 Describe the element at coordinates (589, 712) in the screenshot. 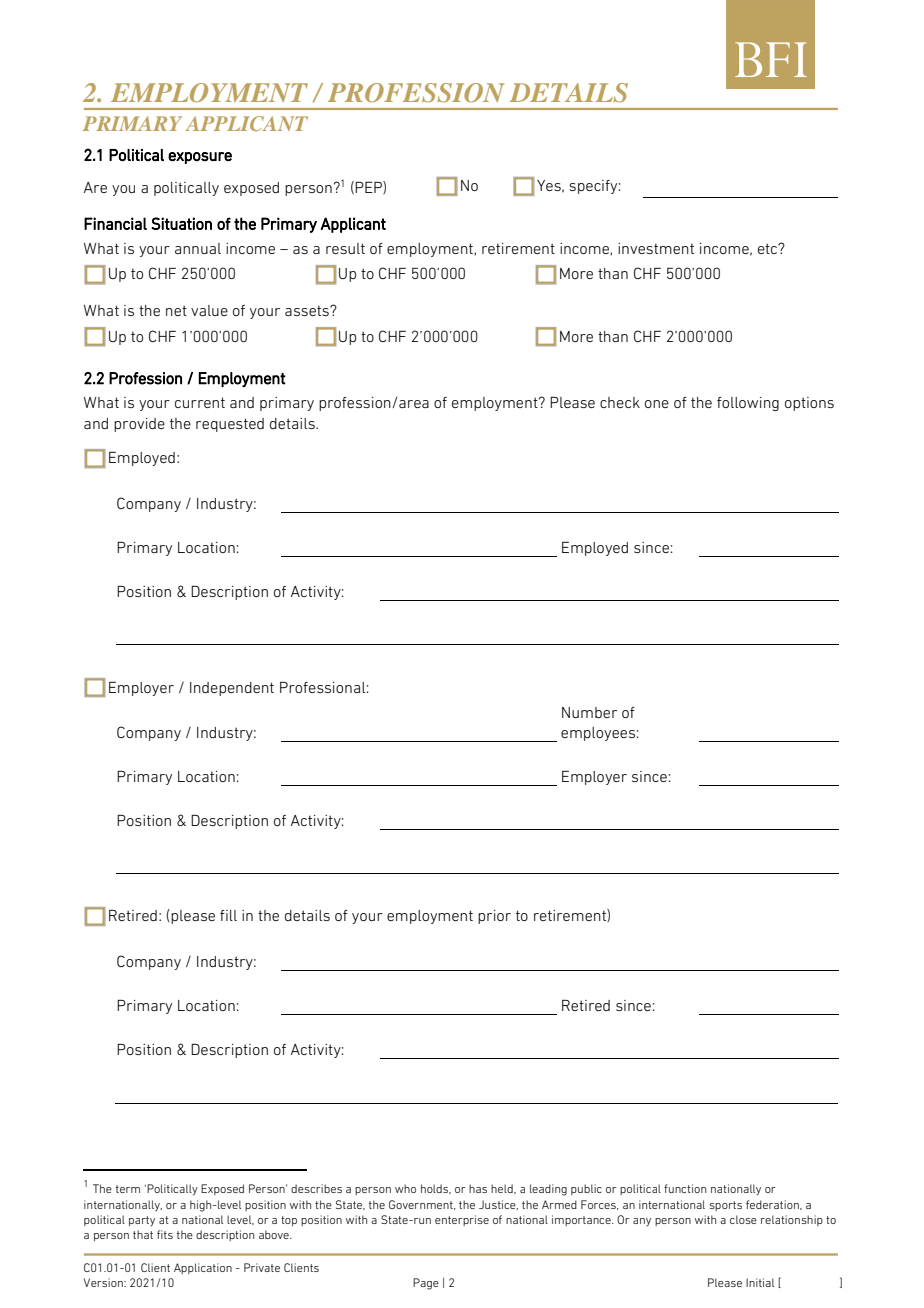

I see `Number` at that location.
